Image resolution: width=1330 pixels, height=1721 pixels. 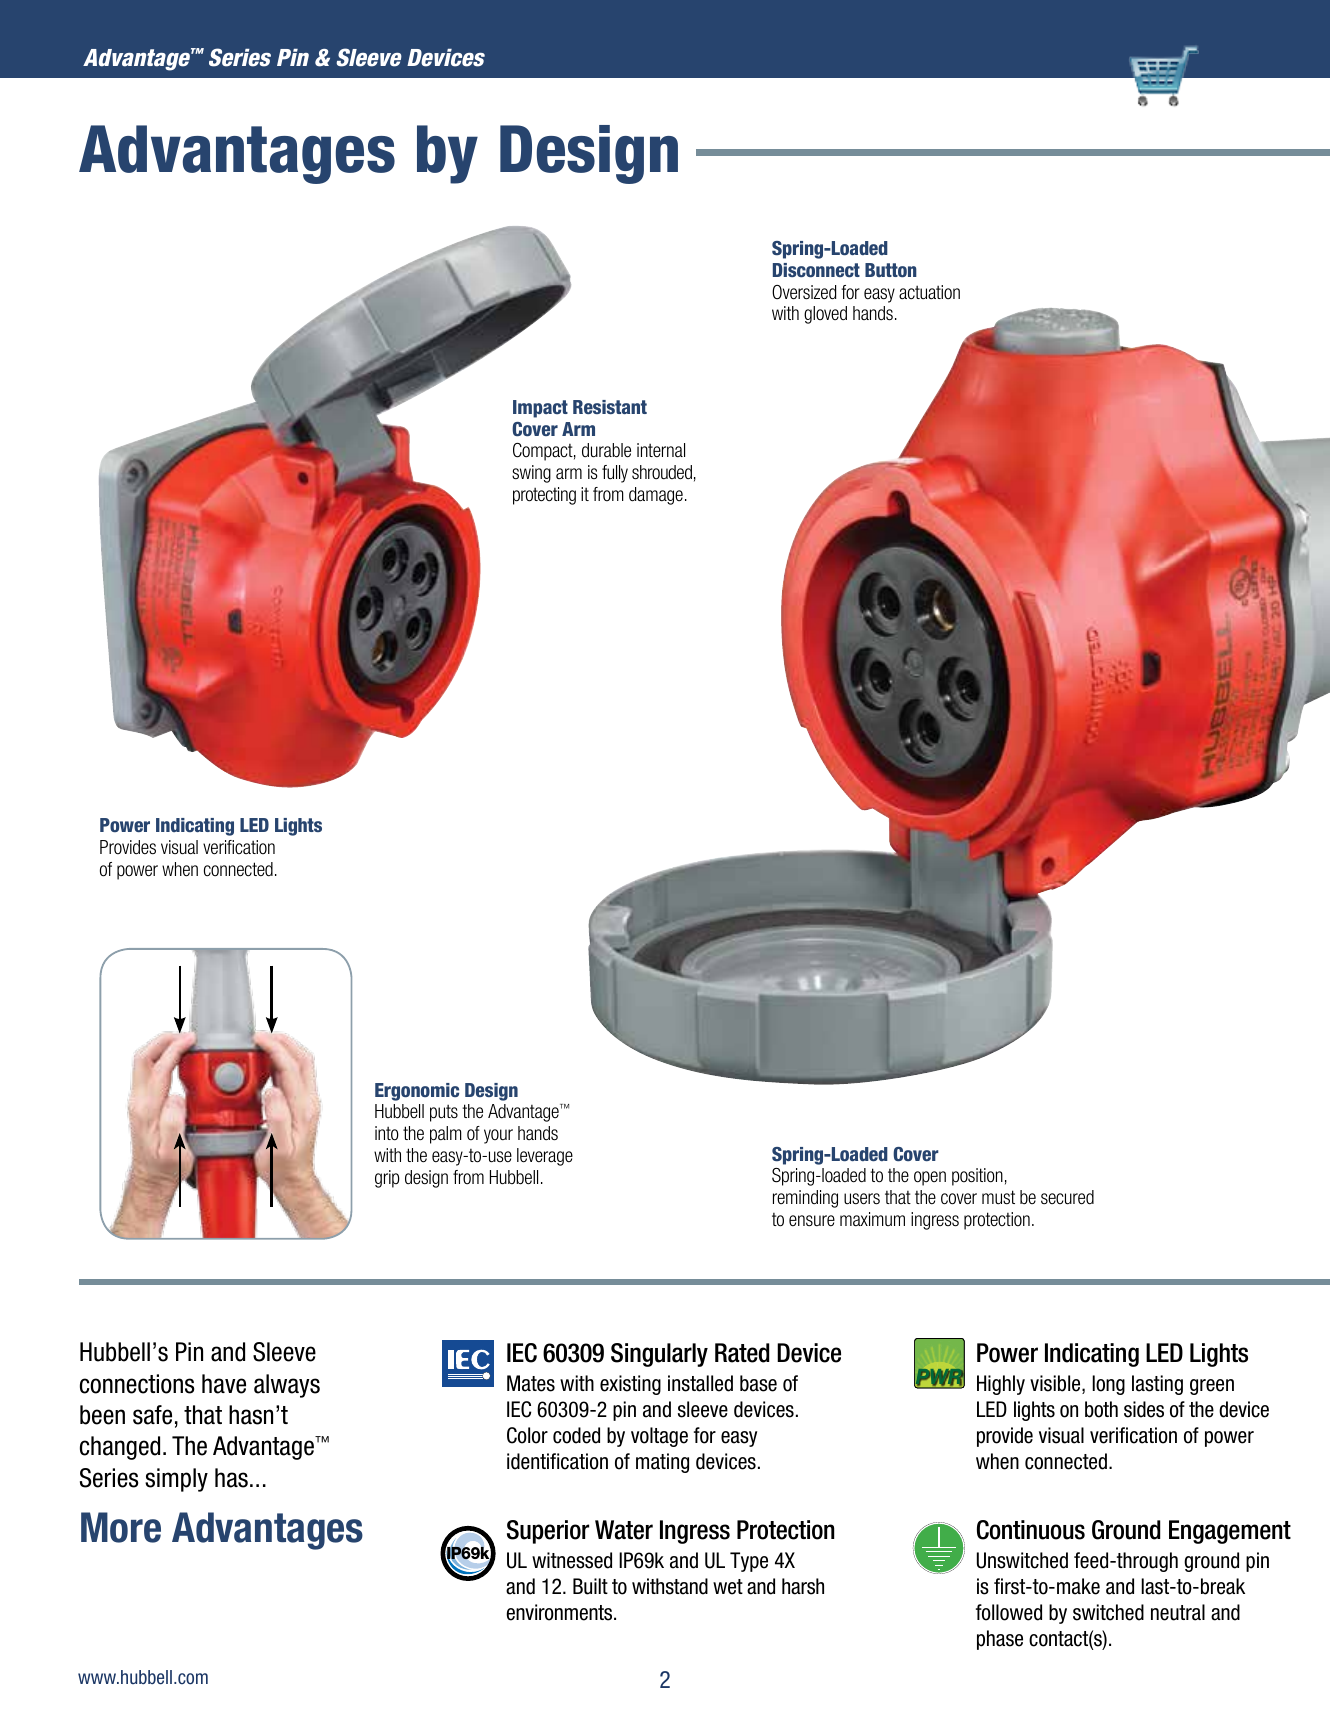 I want to click on Oversized, so click(x=804, y=292).
